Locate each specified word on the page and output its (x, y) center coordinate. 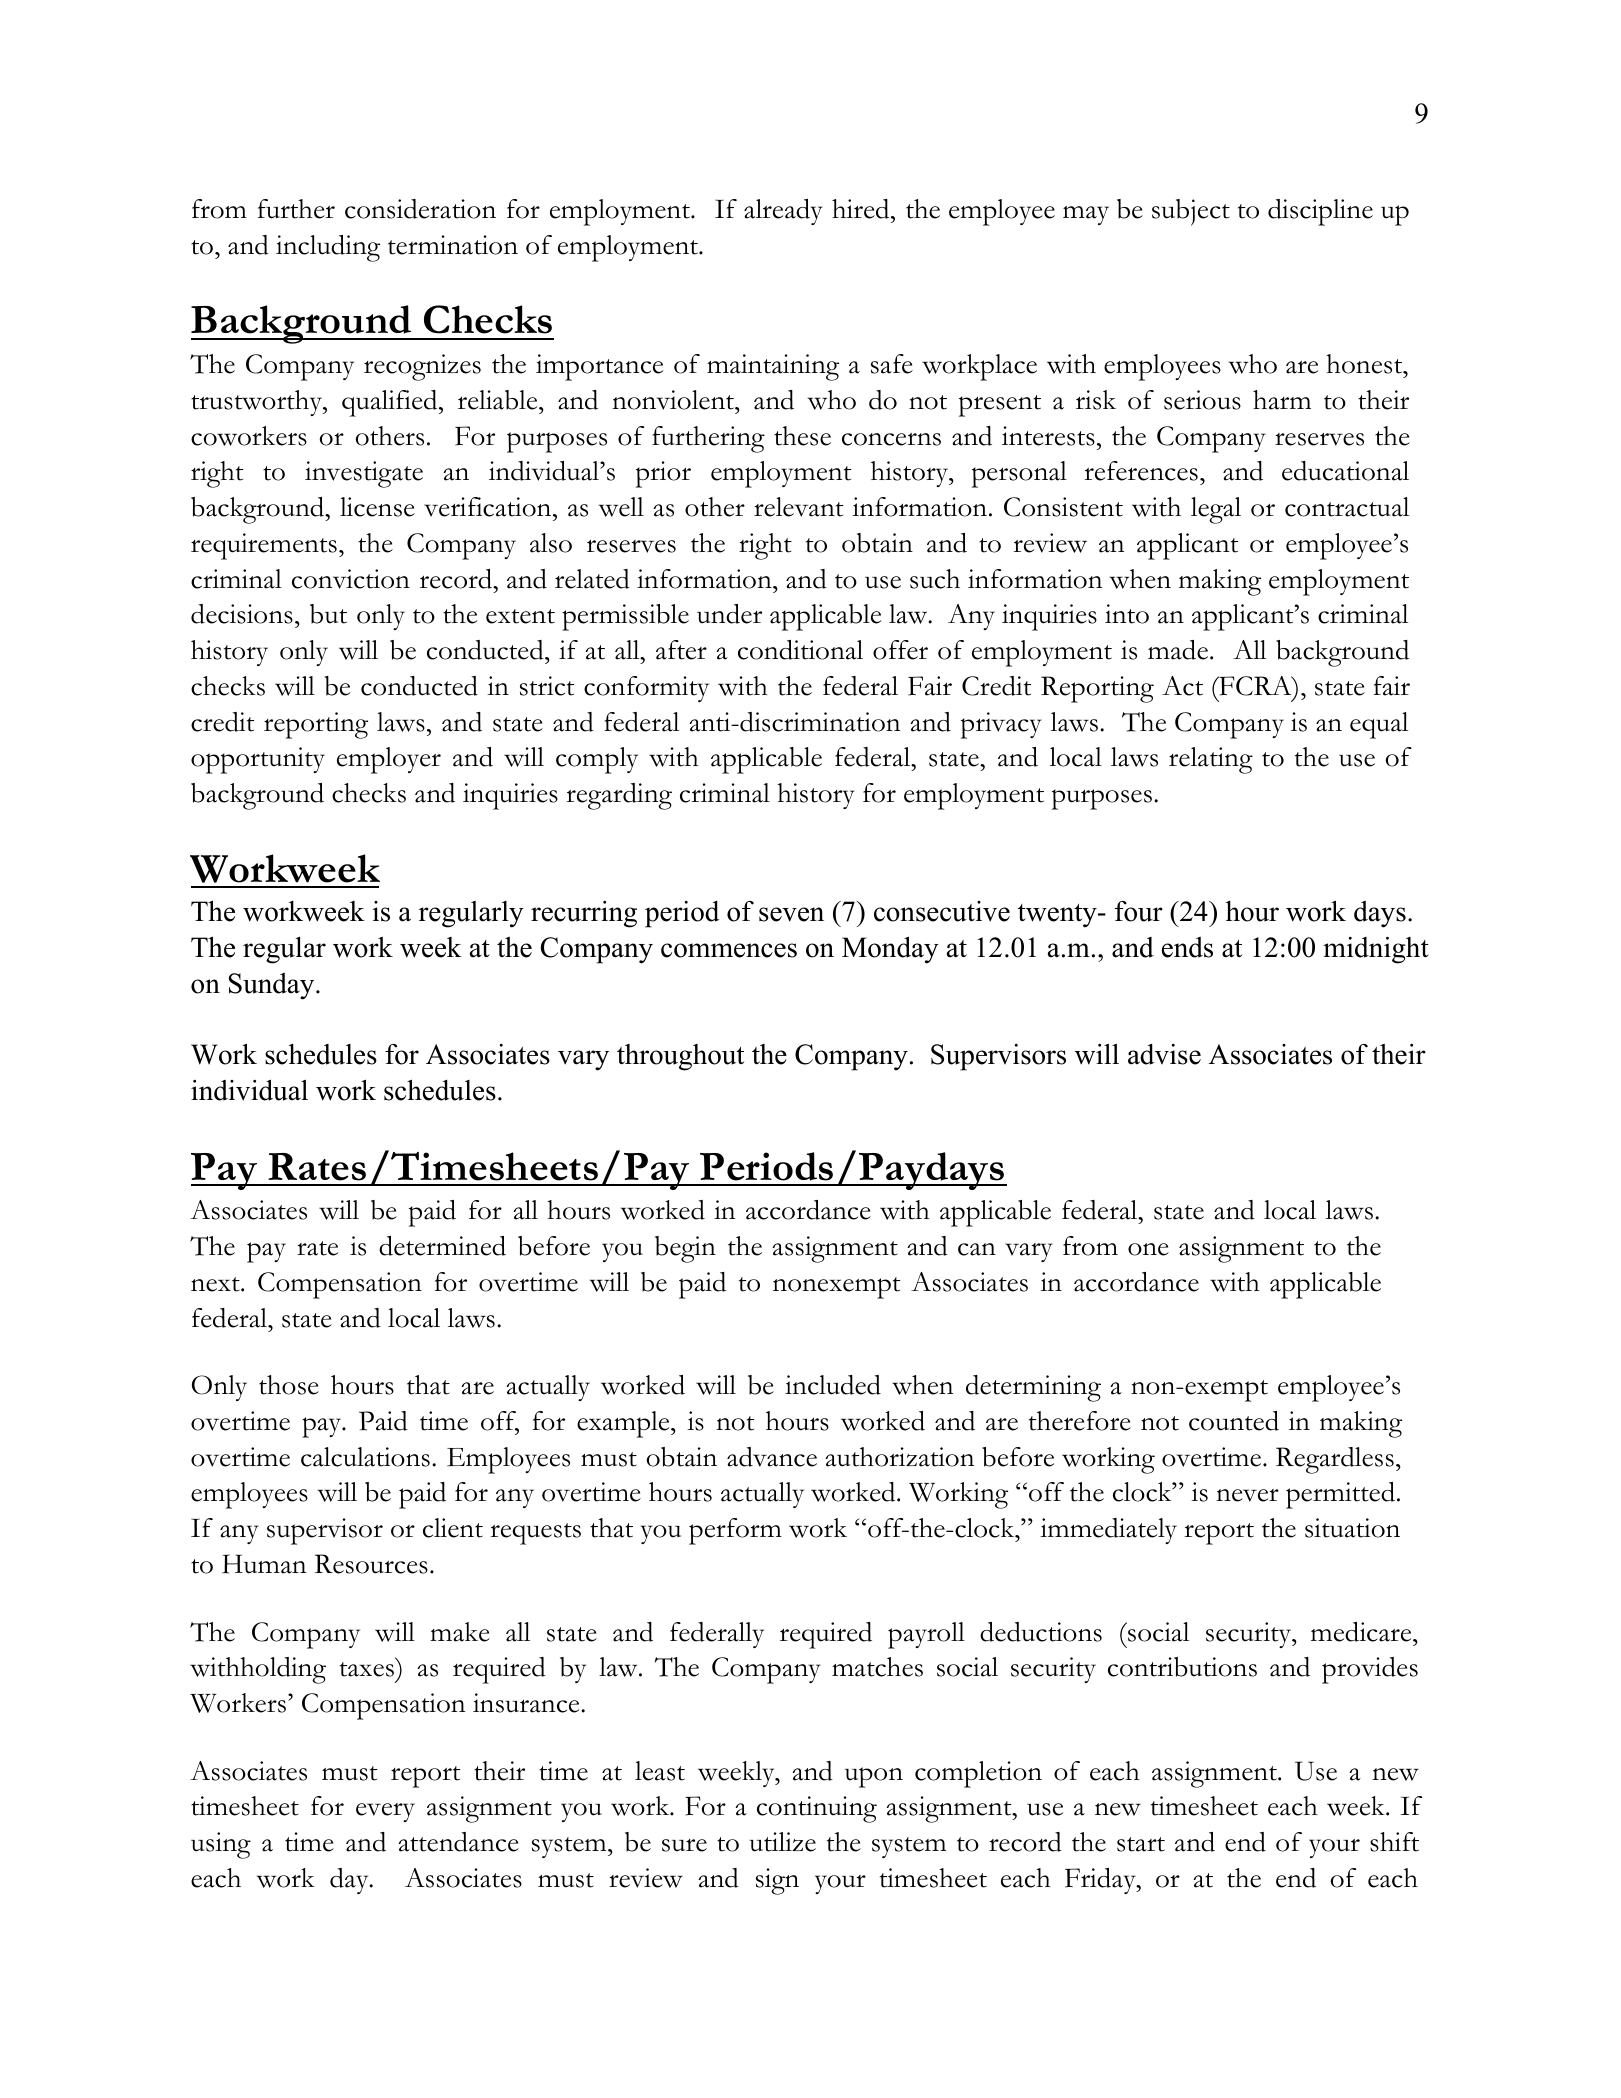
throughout (680, 1057)
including (328, 248)
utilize (782, 1842)
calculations (365, 1457)
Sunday (273, 986)
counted (1234, 1421)
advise (1164, 1054)
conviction (351, 579)
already (783, 212)
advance (772, 1457)
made (1178, 650)
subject (1191, 212)
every (385, 1812)
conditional (800, 650)
